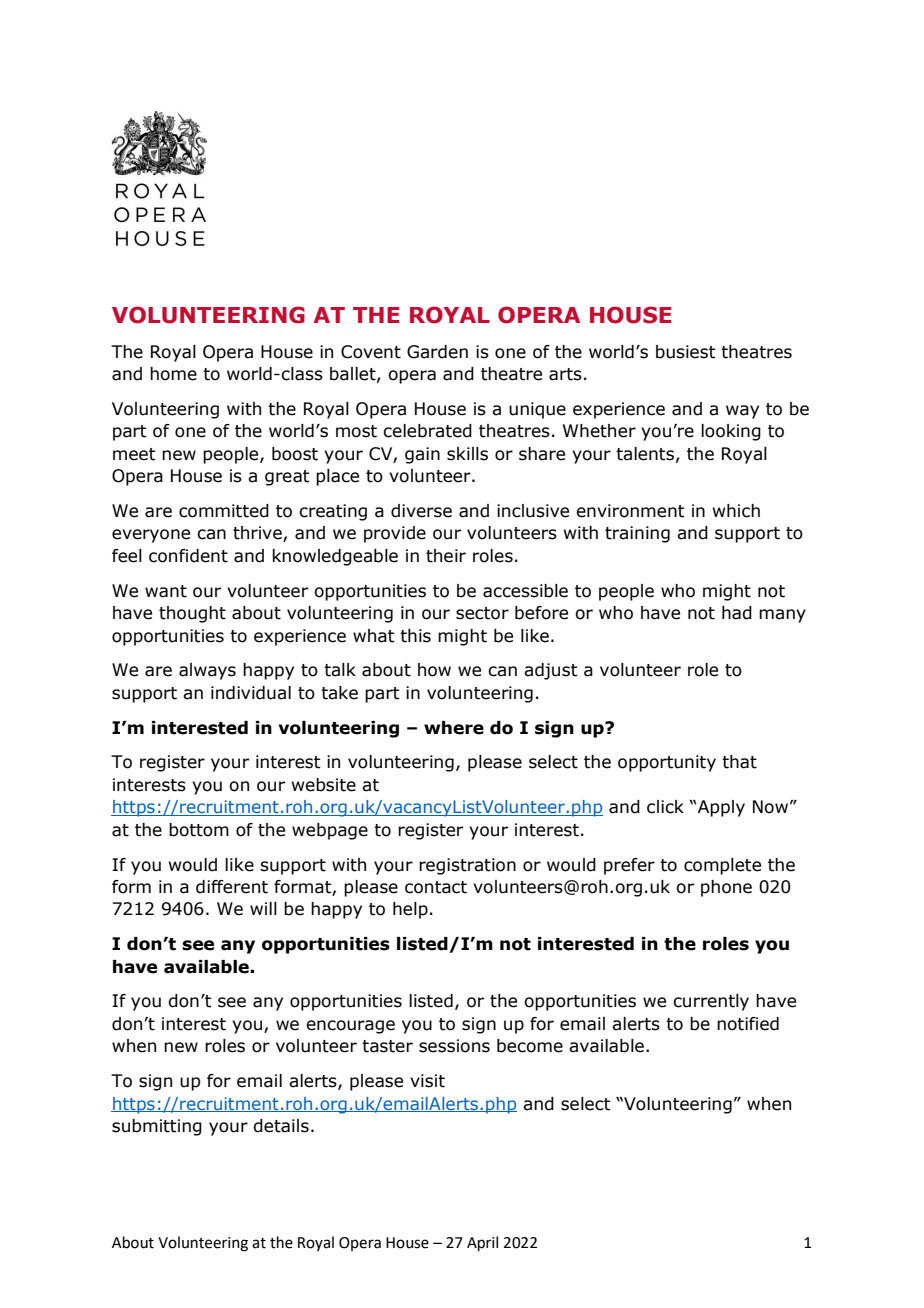 Image resolution: width=924 pixels, height=1308 pixels. I want to click on Apply, so click(721, 808).
